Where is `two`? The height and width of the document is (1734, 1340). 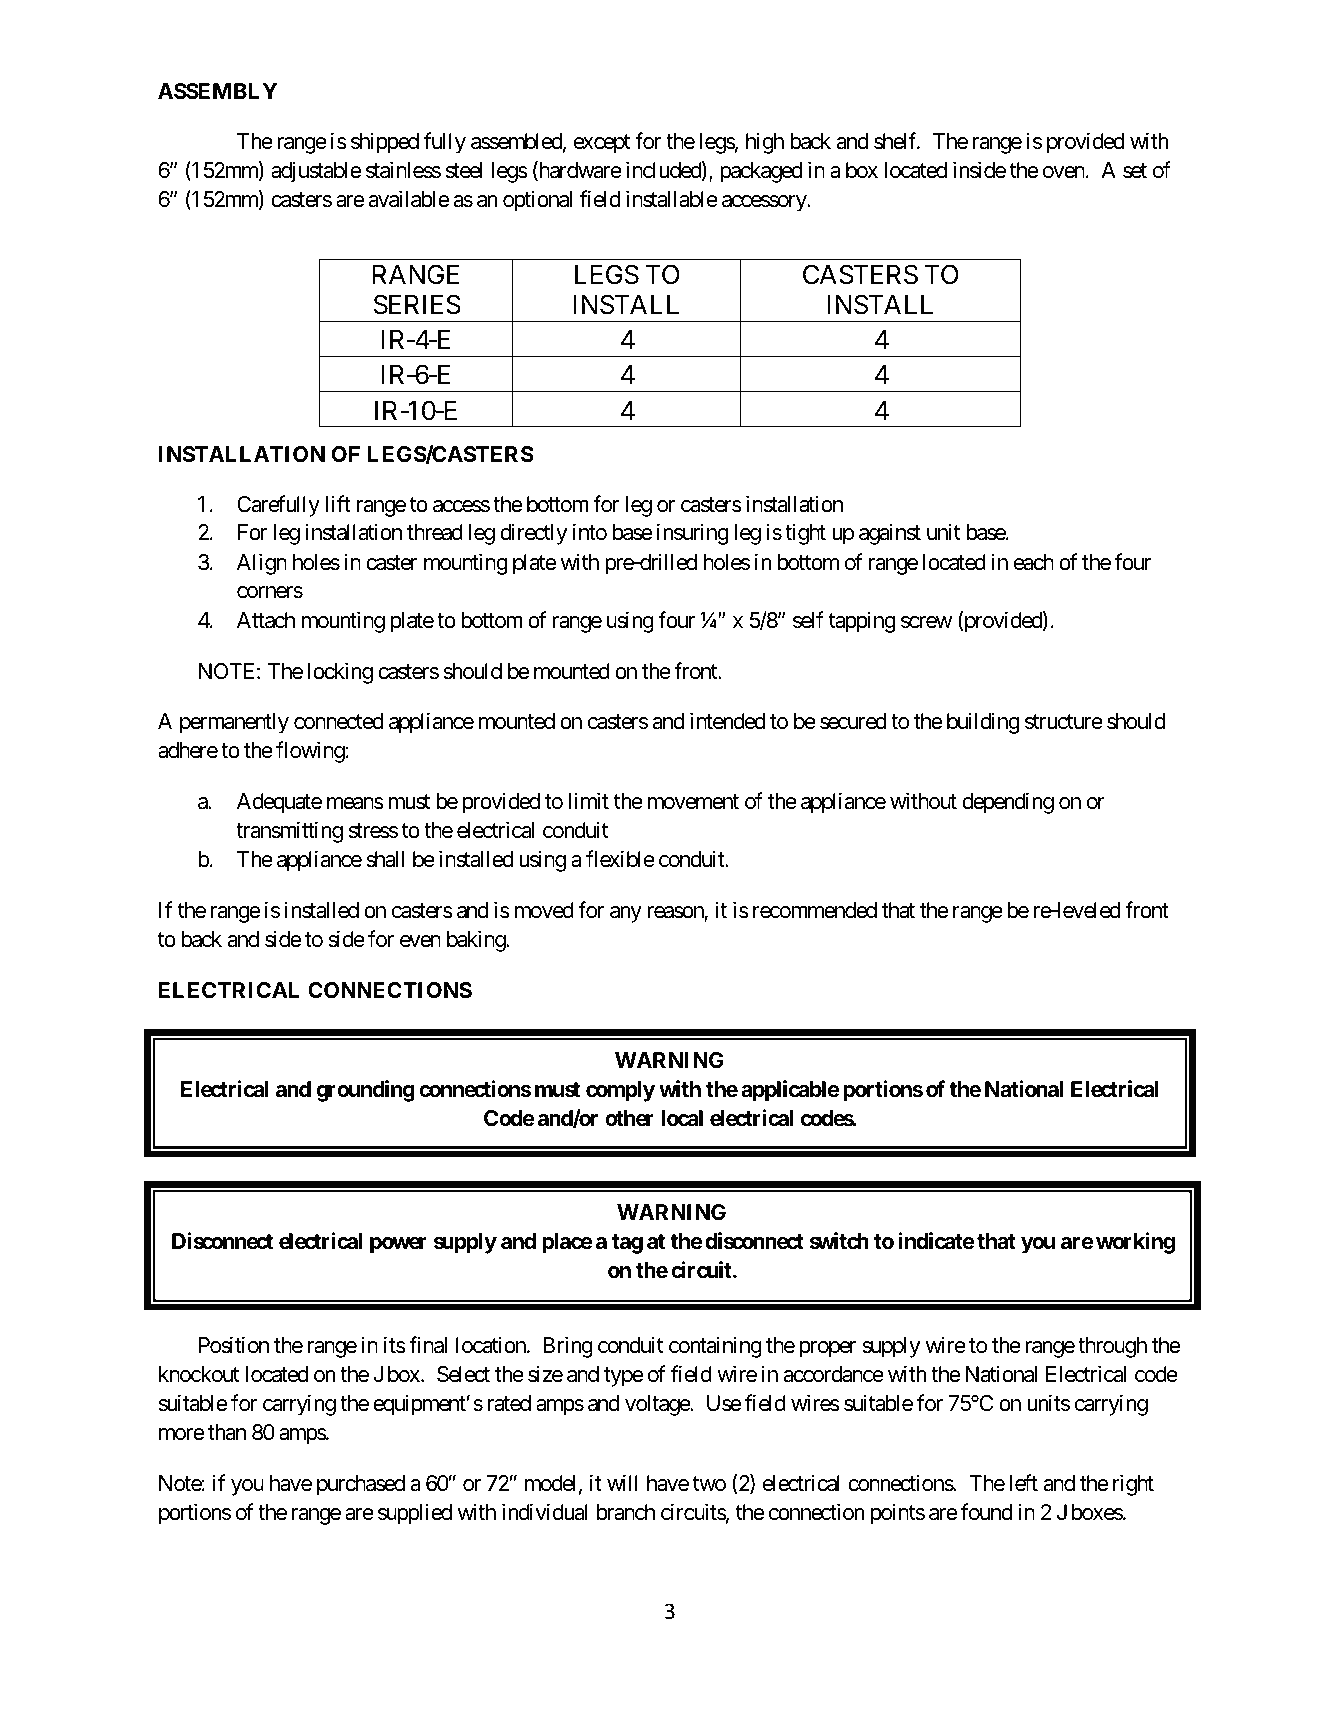
two is located at coordinates (709, 1484).
